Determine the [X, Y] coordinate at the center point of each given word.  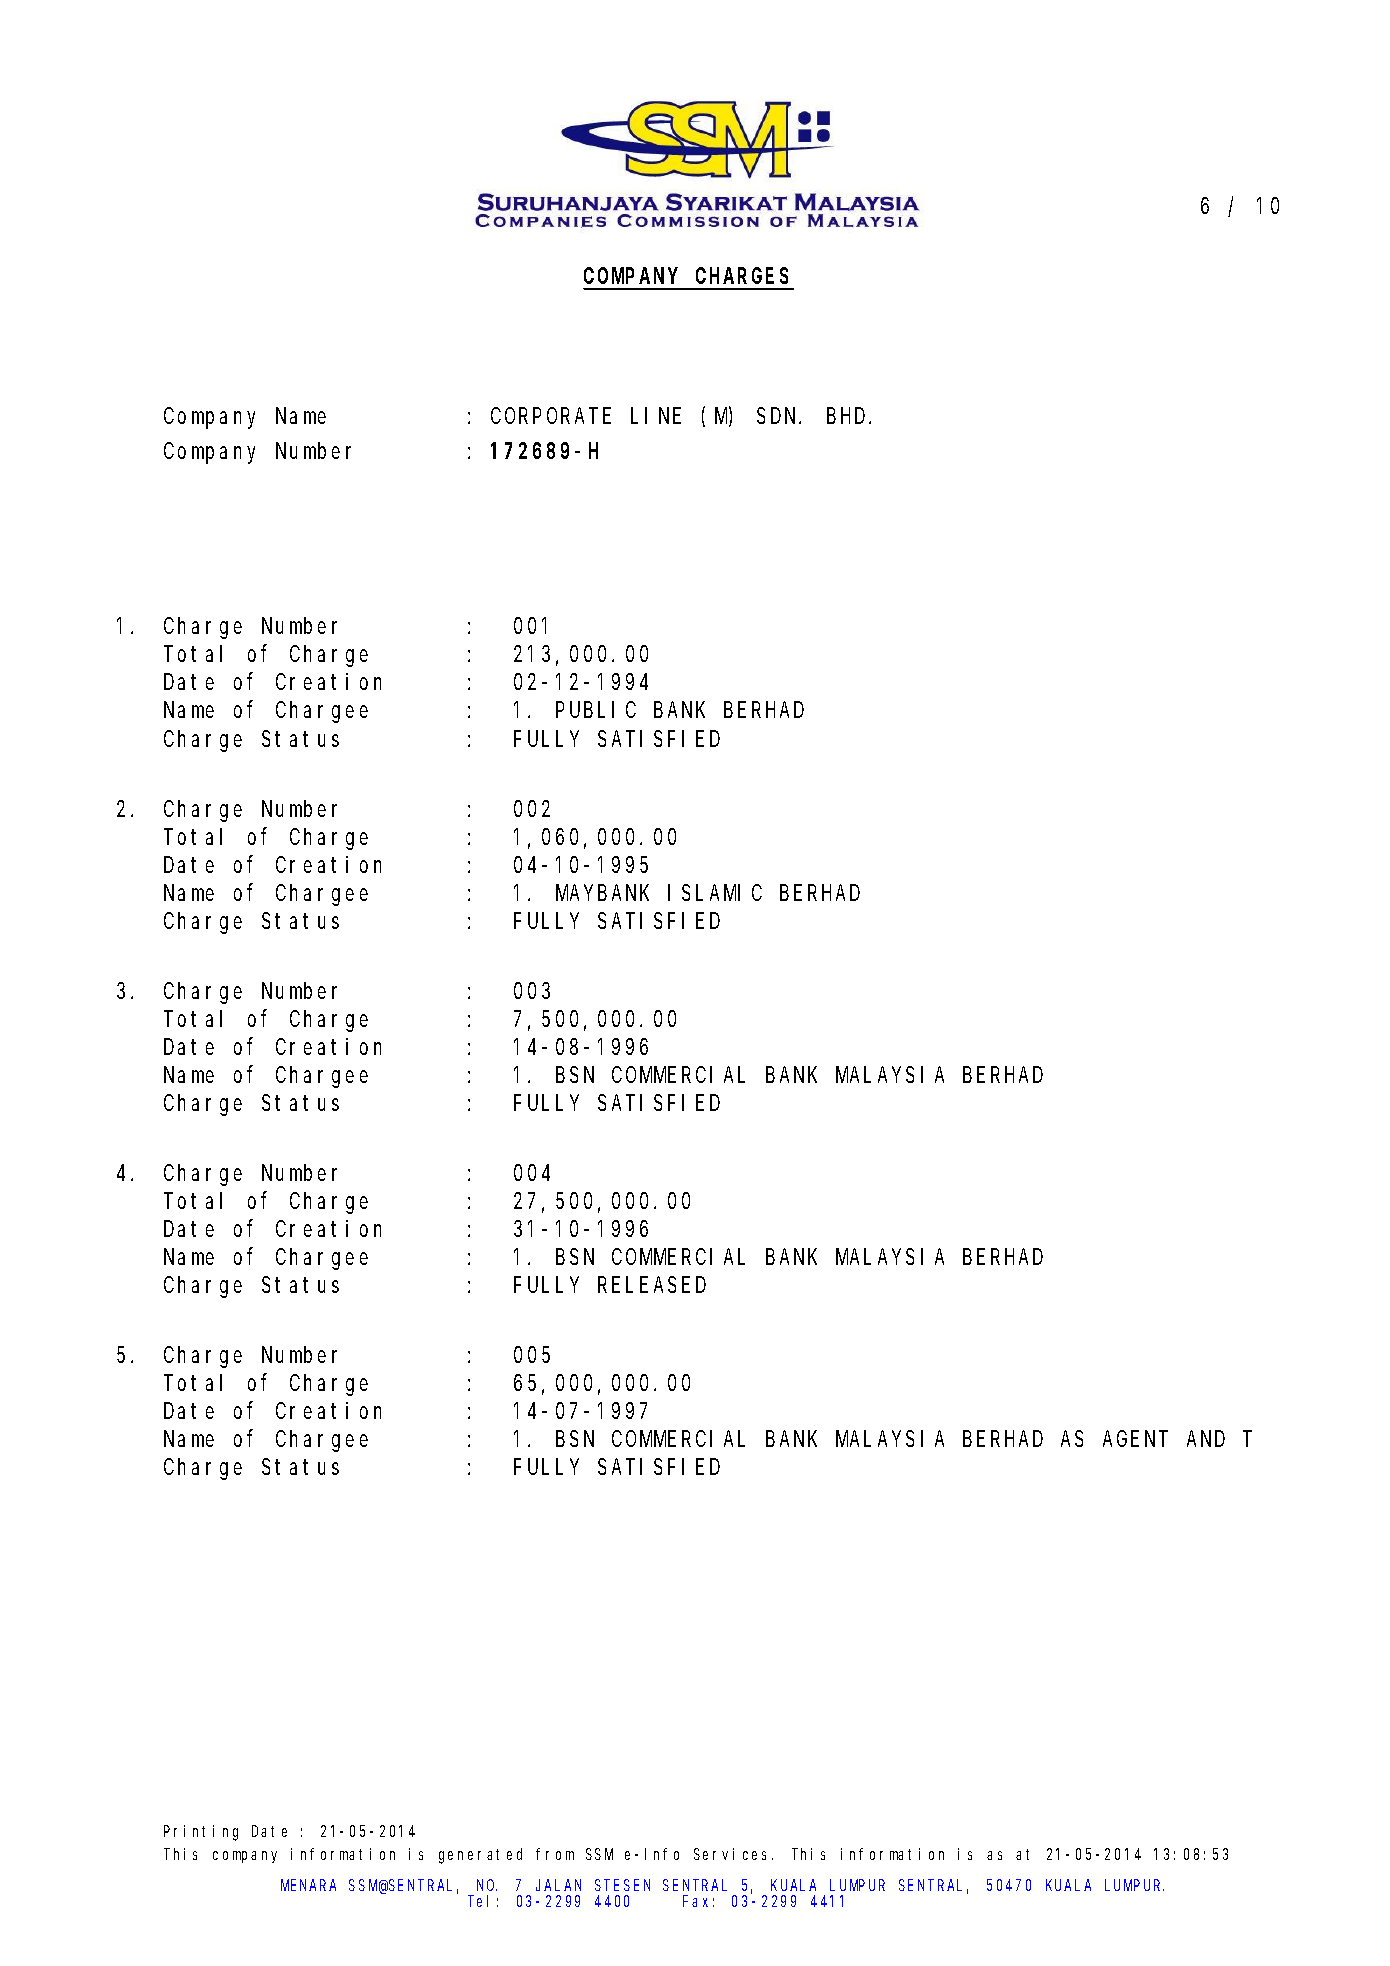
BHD [848, 416]
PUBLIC [596, 710]
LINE [656, 416]
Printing [201, 1833]
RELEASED [652, 1285]
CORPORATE [551, 416]
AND [1206, 1439]
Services [733, 1854]
